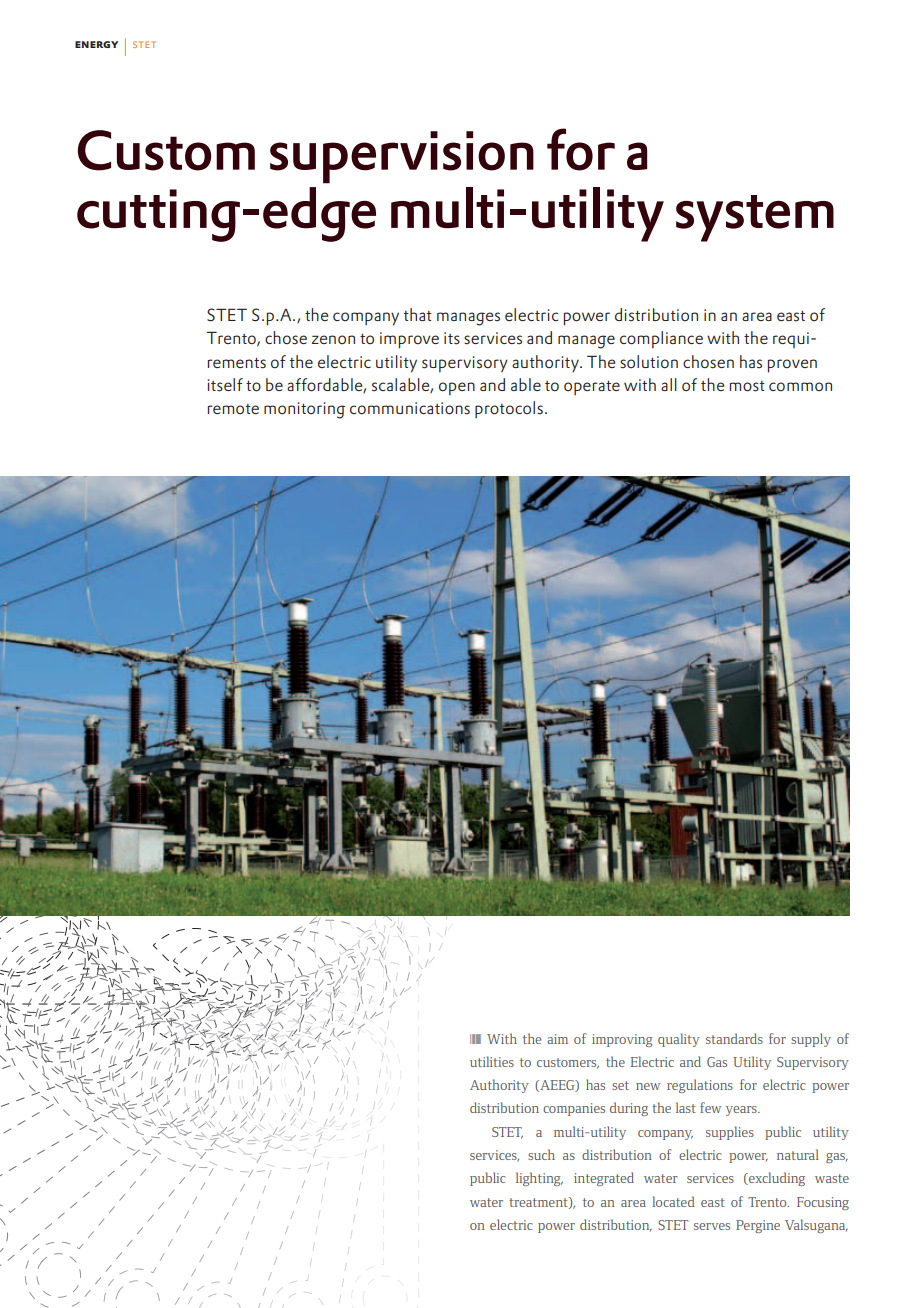 Image resolution: width=924 pixels, height=1308 pixels. I want to click on remote, so click(233, 409).
